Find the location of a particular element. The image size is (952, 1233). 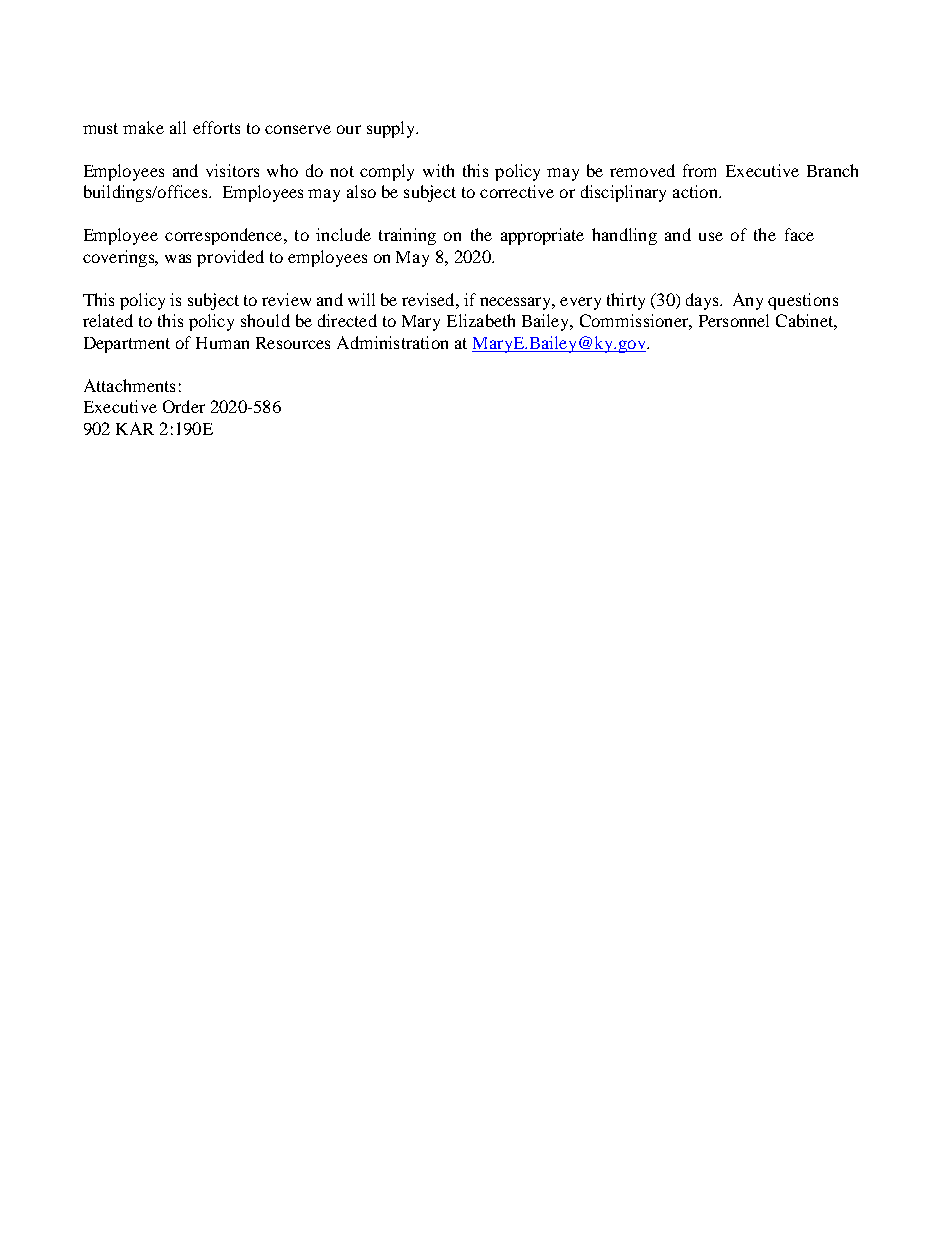

supply is located at coordinates (392, 129).
